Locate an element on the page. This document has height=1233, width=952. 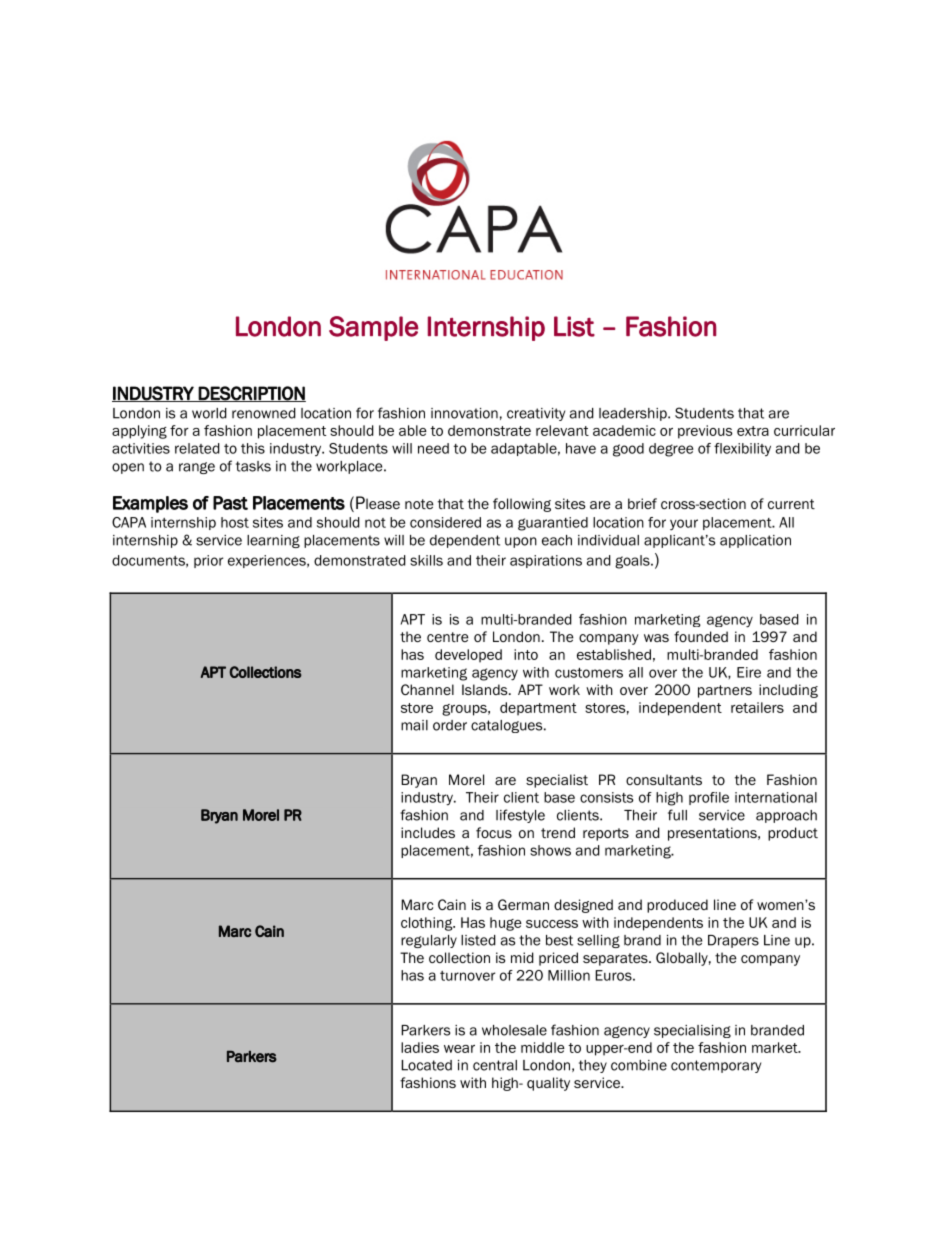
clothing is located at coordinates (428, 924).
